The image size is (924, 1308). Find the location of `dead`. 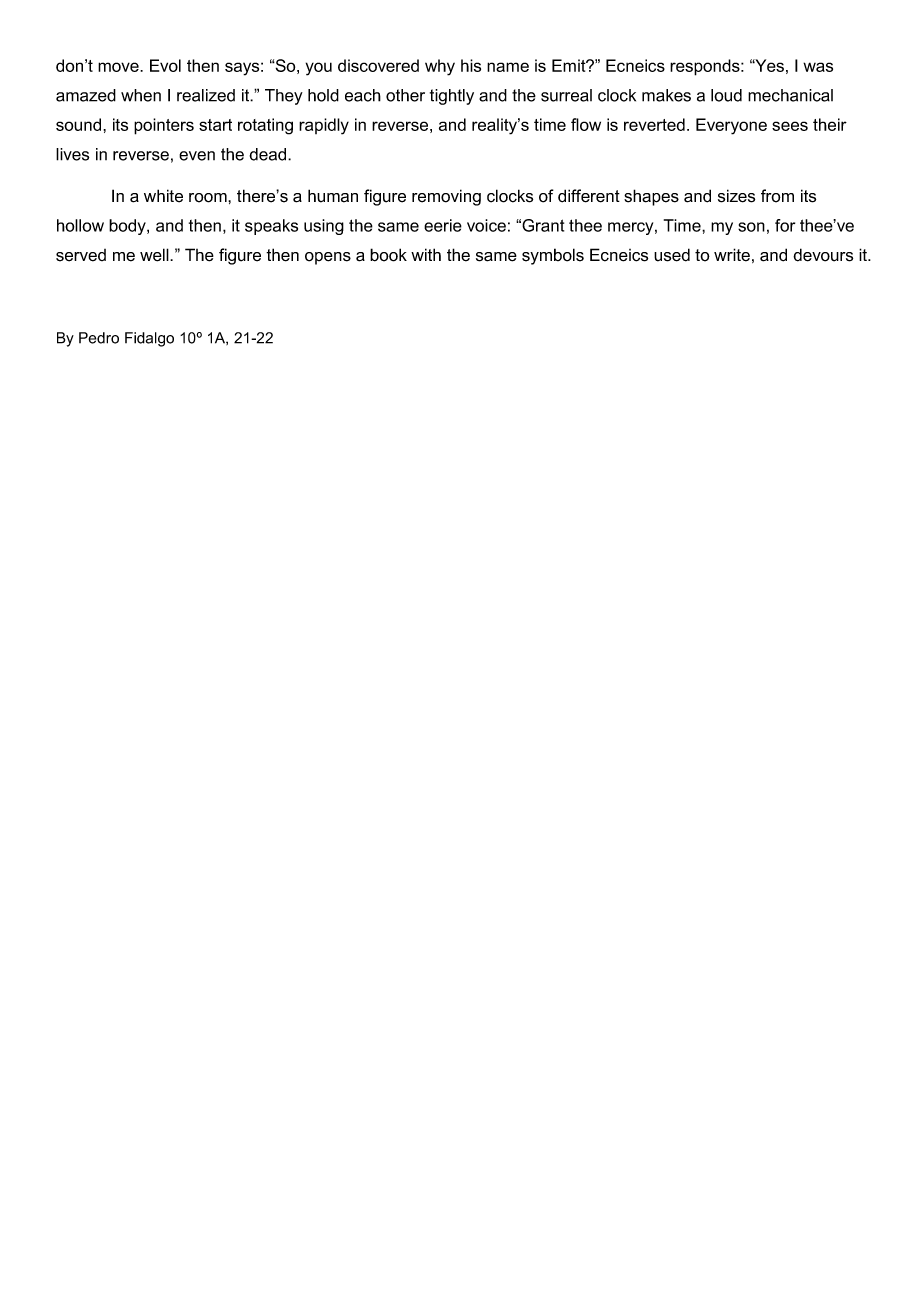

dead is located at coordinates (269, 154).
